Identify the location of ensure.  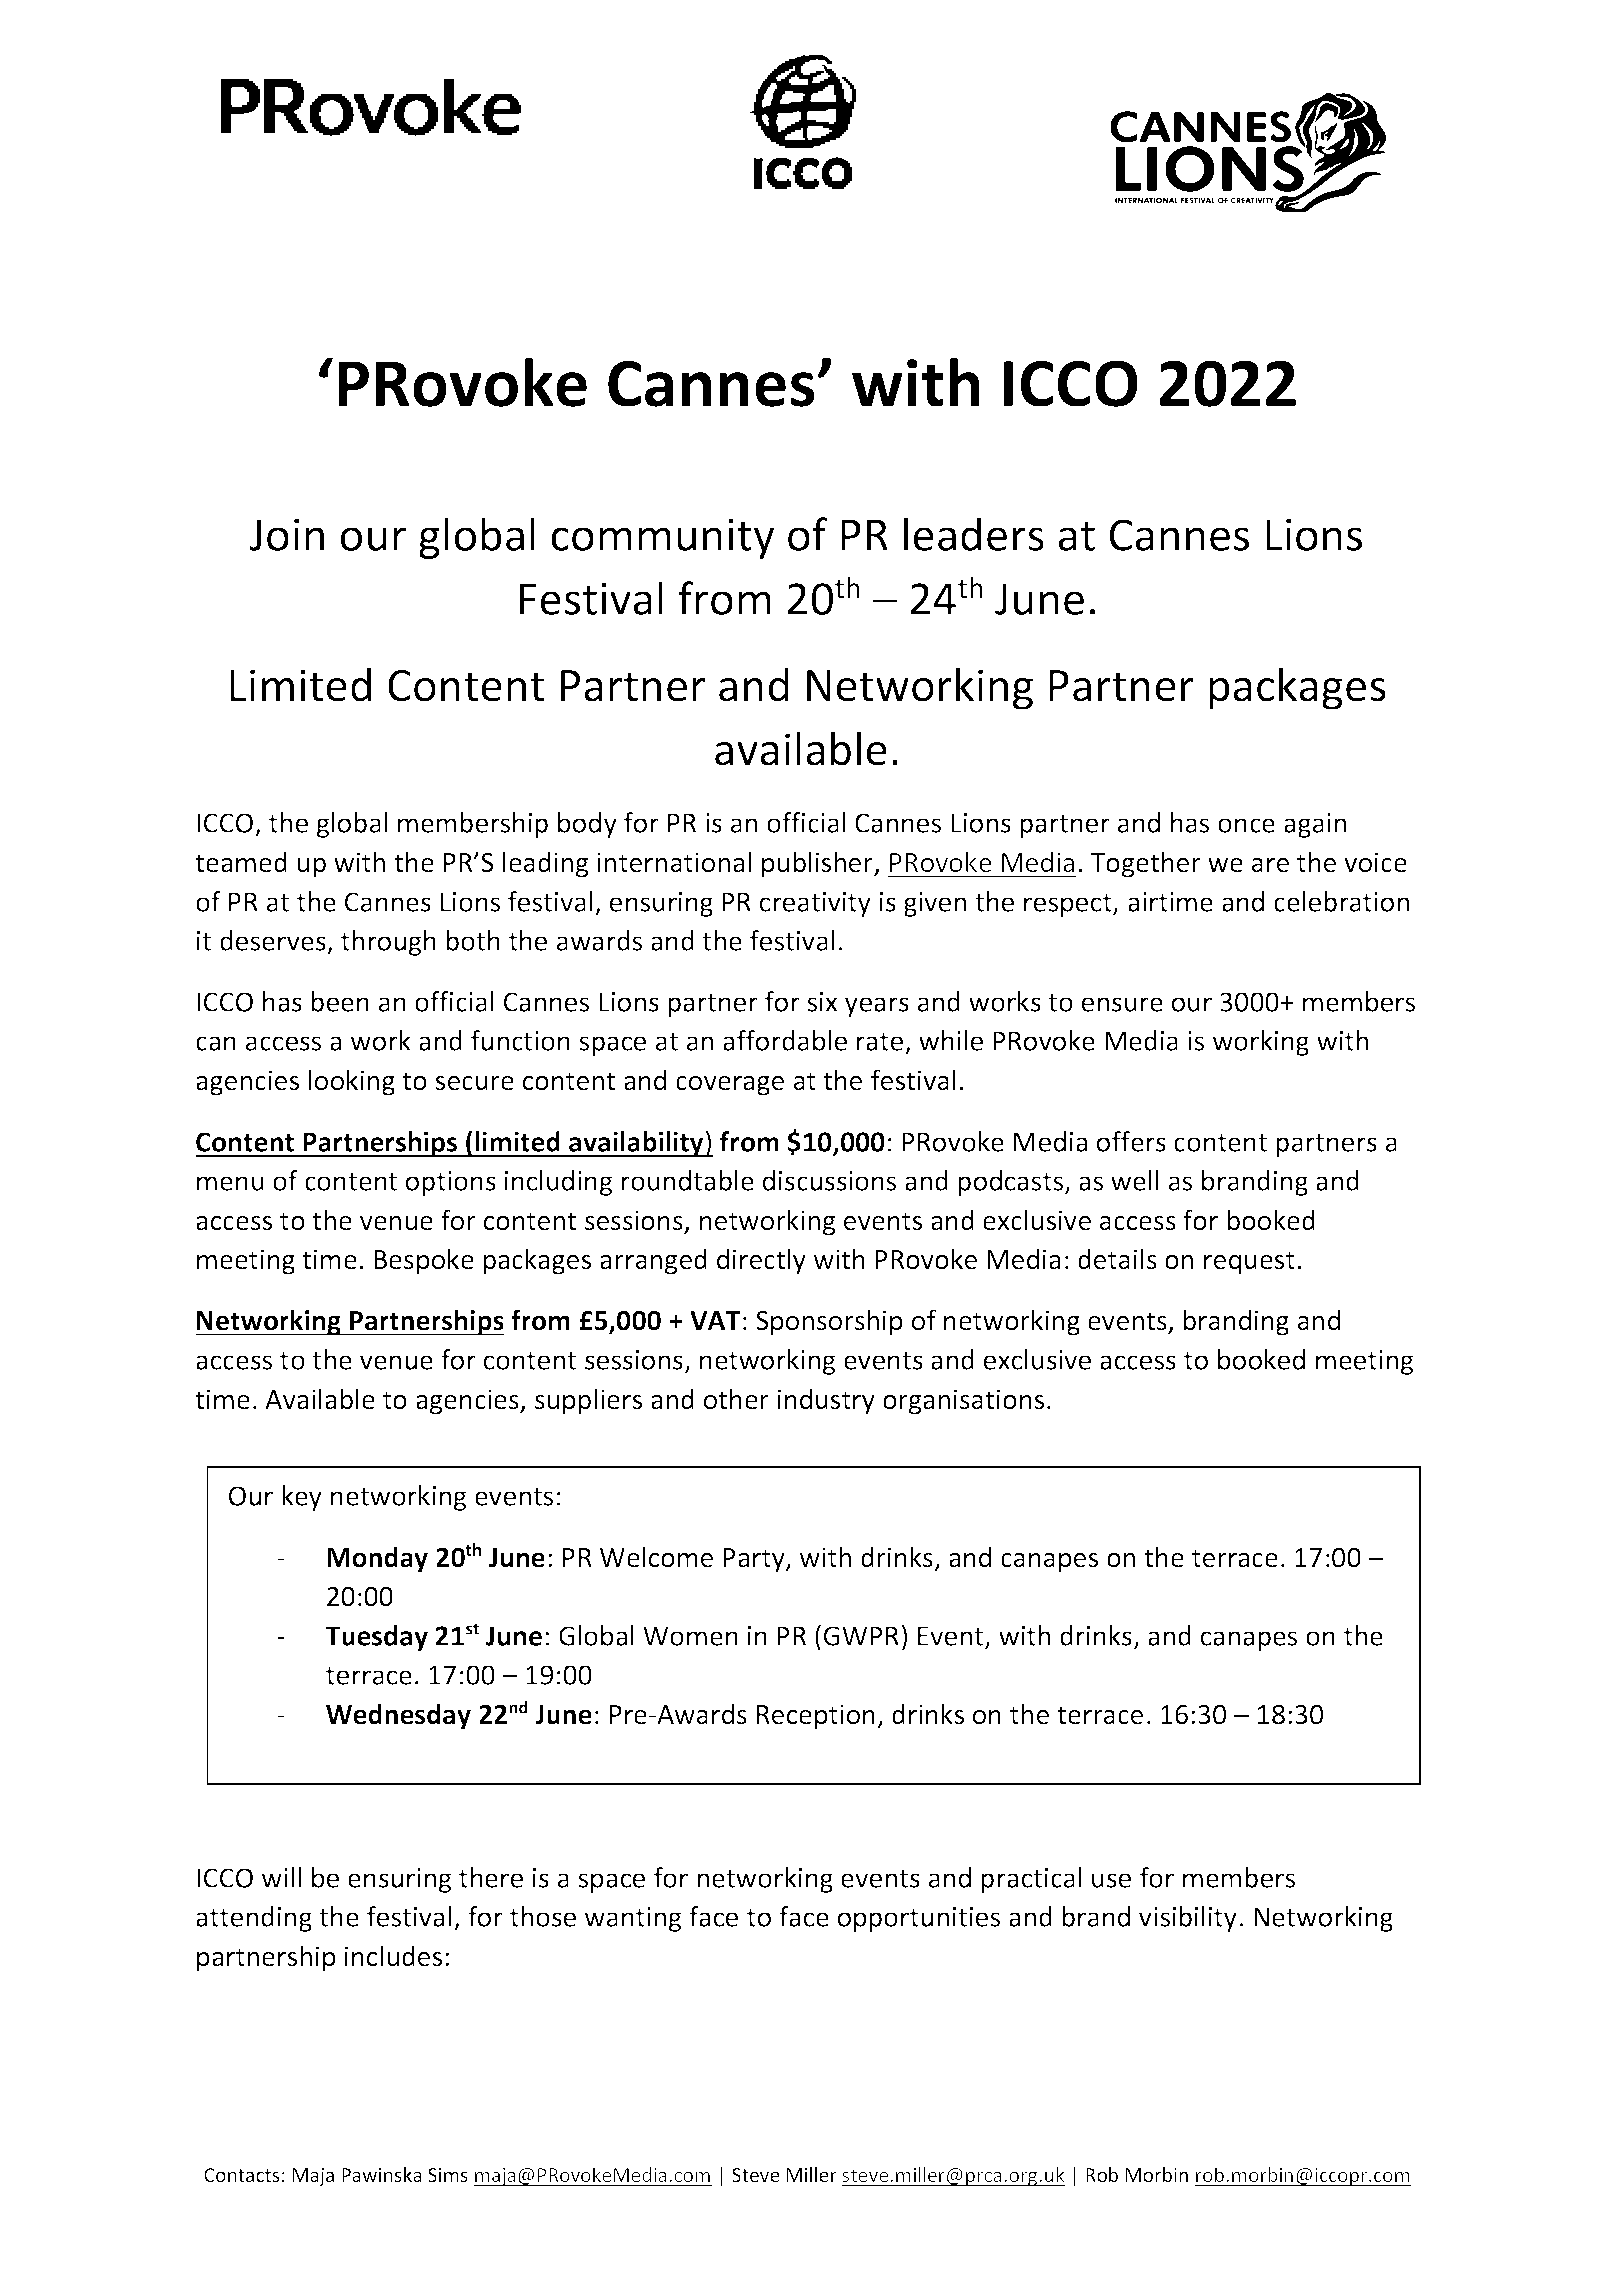
(1122, 1004).
